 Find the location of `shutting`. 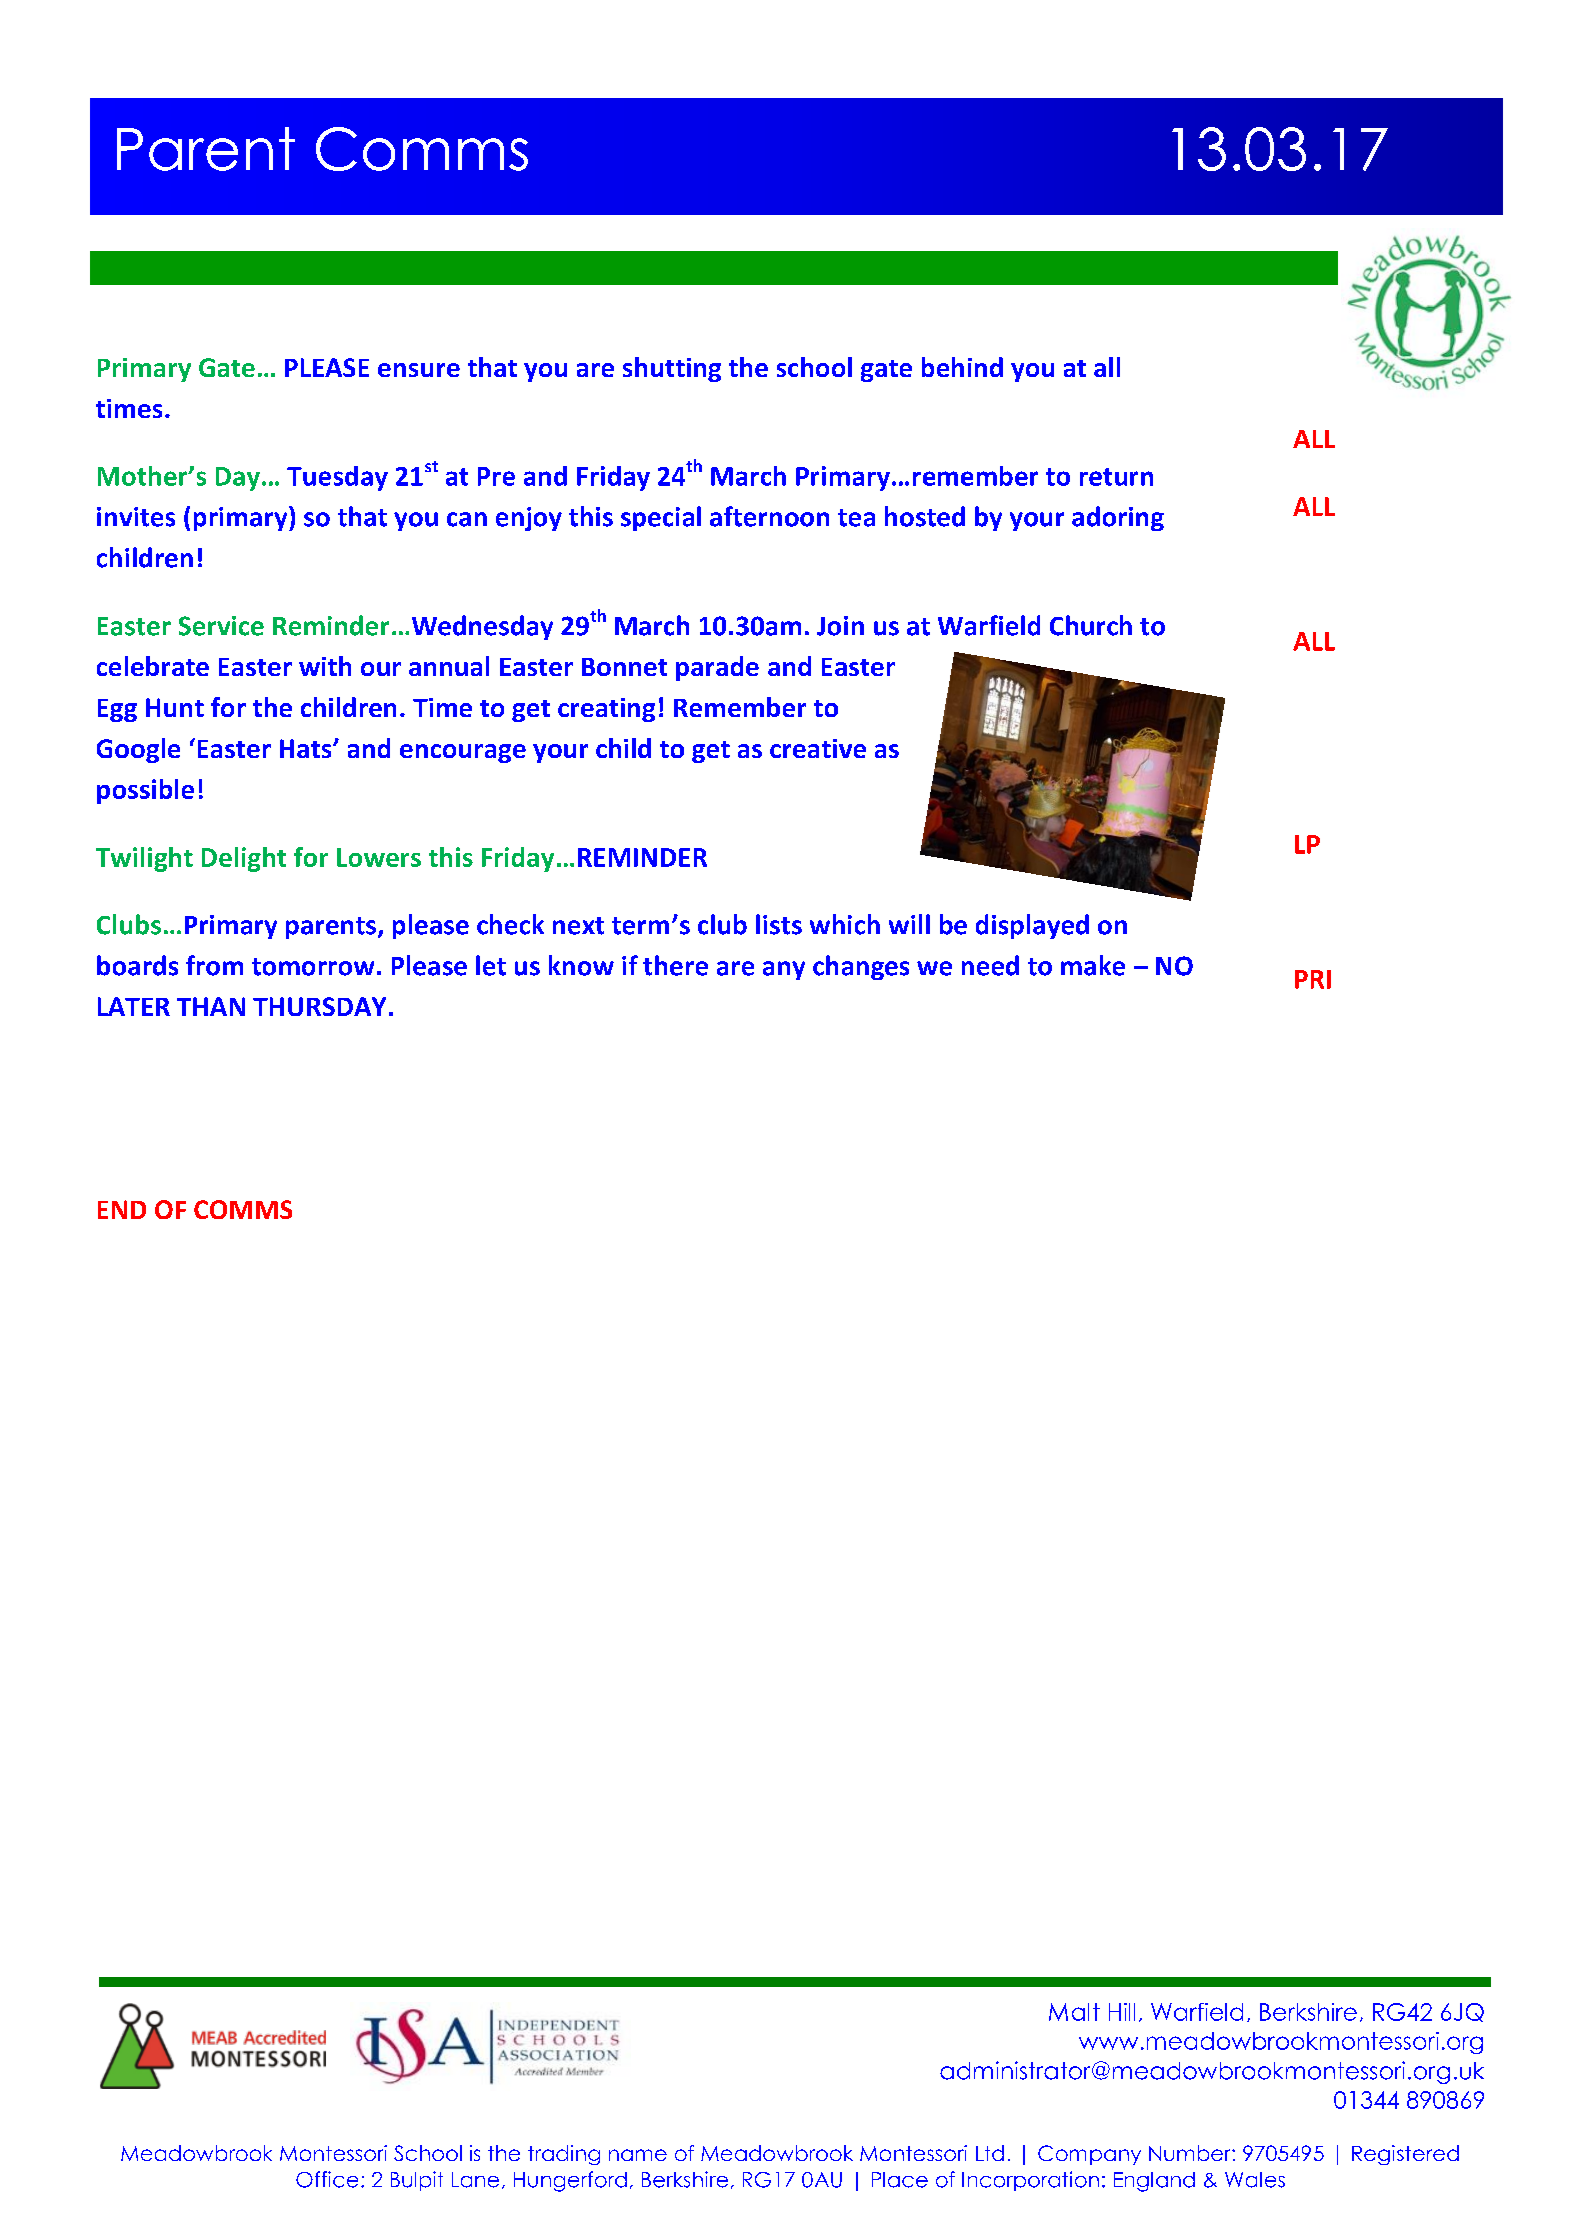

shutting is located at coordinates (672, 369).
